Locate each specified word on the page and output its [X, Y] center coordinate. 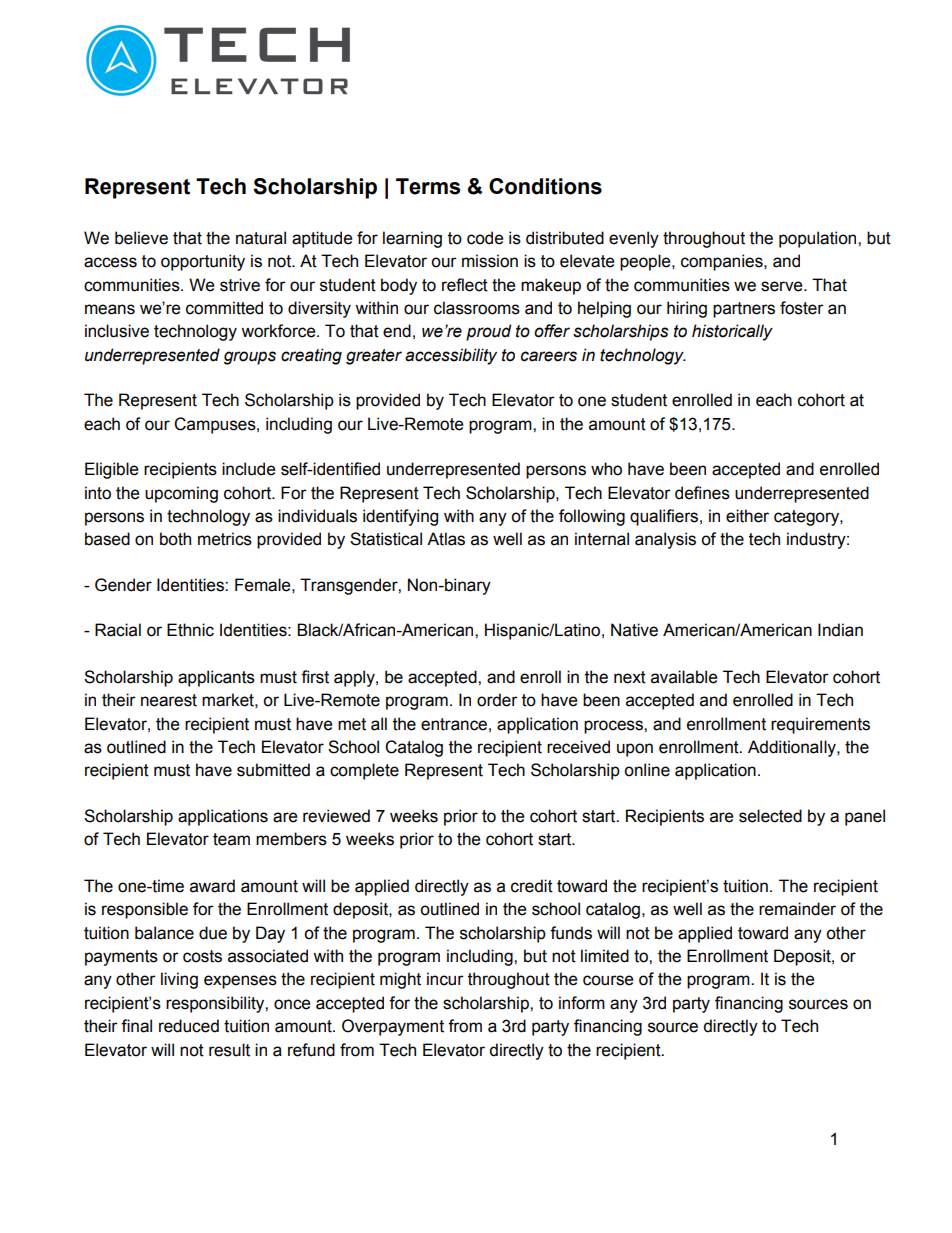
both [175, 539]
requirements [820, 725]
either [747, 516]
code [485, 238]
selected [770, 816]
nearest [169, 700]
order [497, 700]
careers [549, 356]
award [212, 886]
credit [532, 886]
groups [250, 358]
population [819, 239]
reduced [189, 1026]
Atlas [446, 539]
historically [732, 332]
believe [141, 238]
